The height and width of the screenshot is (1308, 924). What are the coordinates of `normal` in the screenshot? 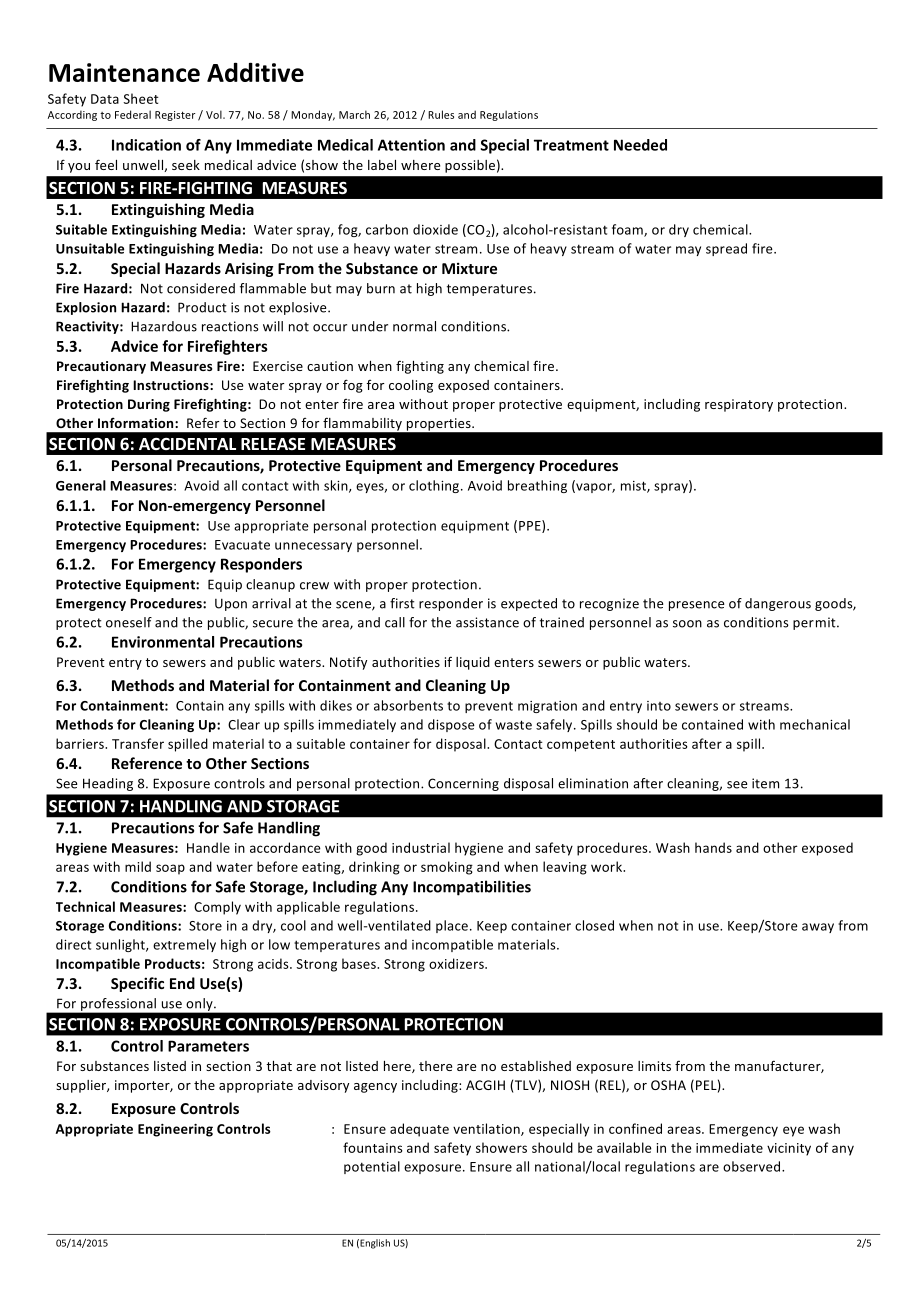 It's located at (414, 326).
